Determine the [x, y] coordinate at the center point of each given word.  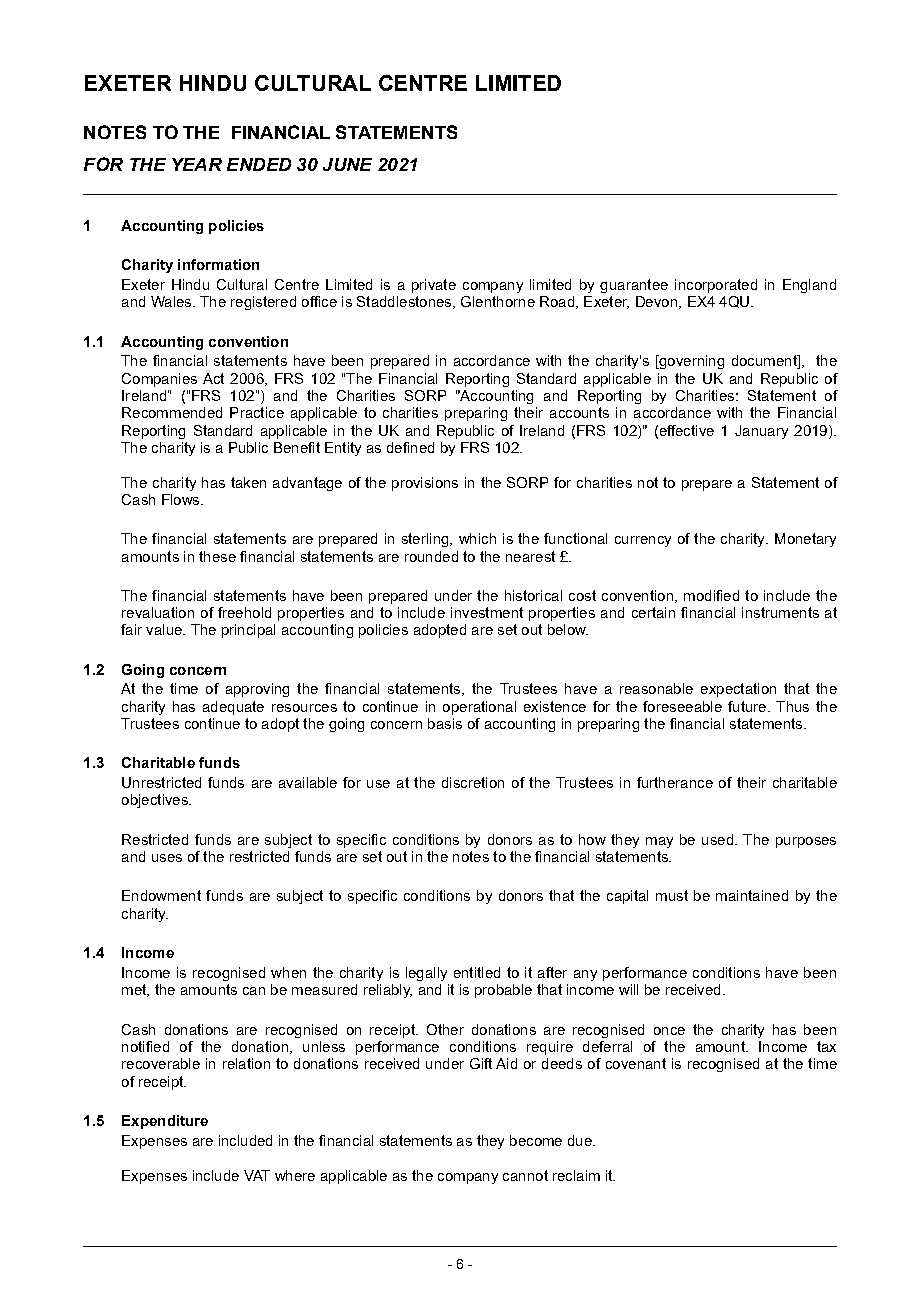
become [536, 1140]
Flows [182, 499]
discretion [473, 782]
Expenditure [165, 1122]
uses [167, 858]
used [717, 839]
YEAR [197, 164]
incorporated [716, 286]
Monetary [805, 540]
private [434, 286]
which [477, 538]
